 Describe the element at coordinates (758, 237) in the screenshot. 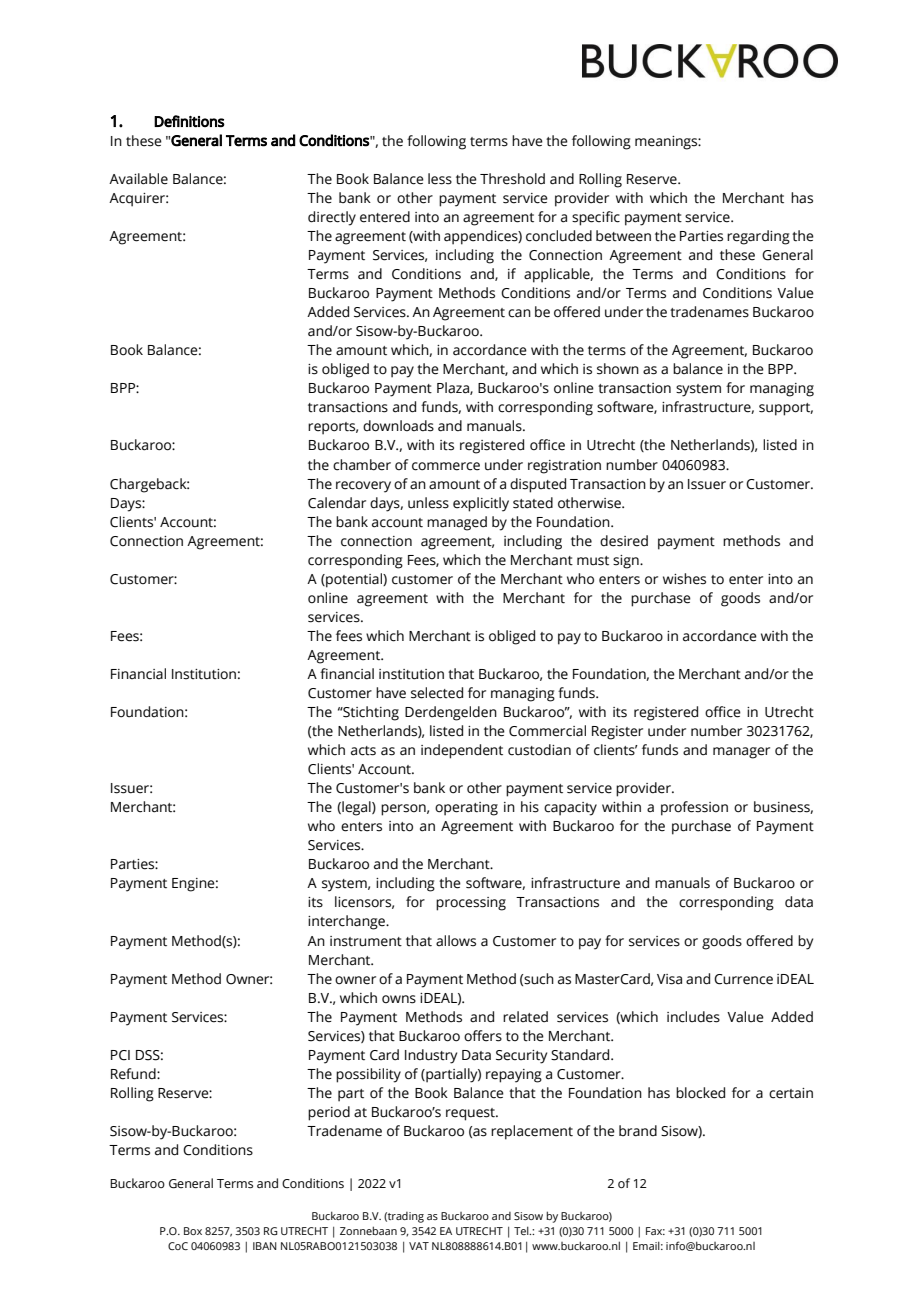

I see `regarding` at that location.
